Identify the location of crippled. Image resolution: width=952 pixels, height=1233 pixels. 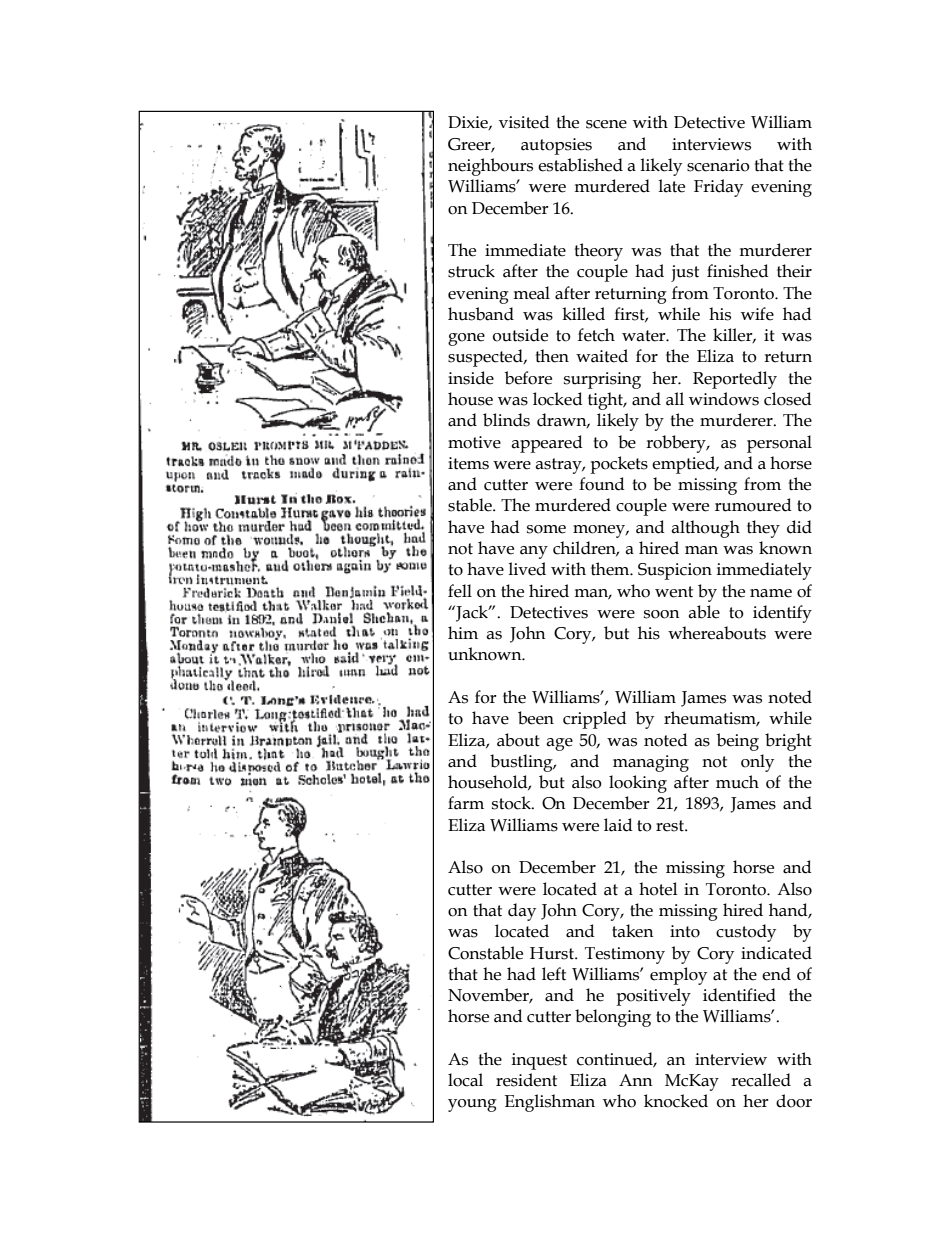
(595, 720).
